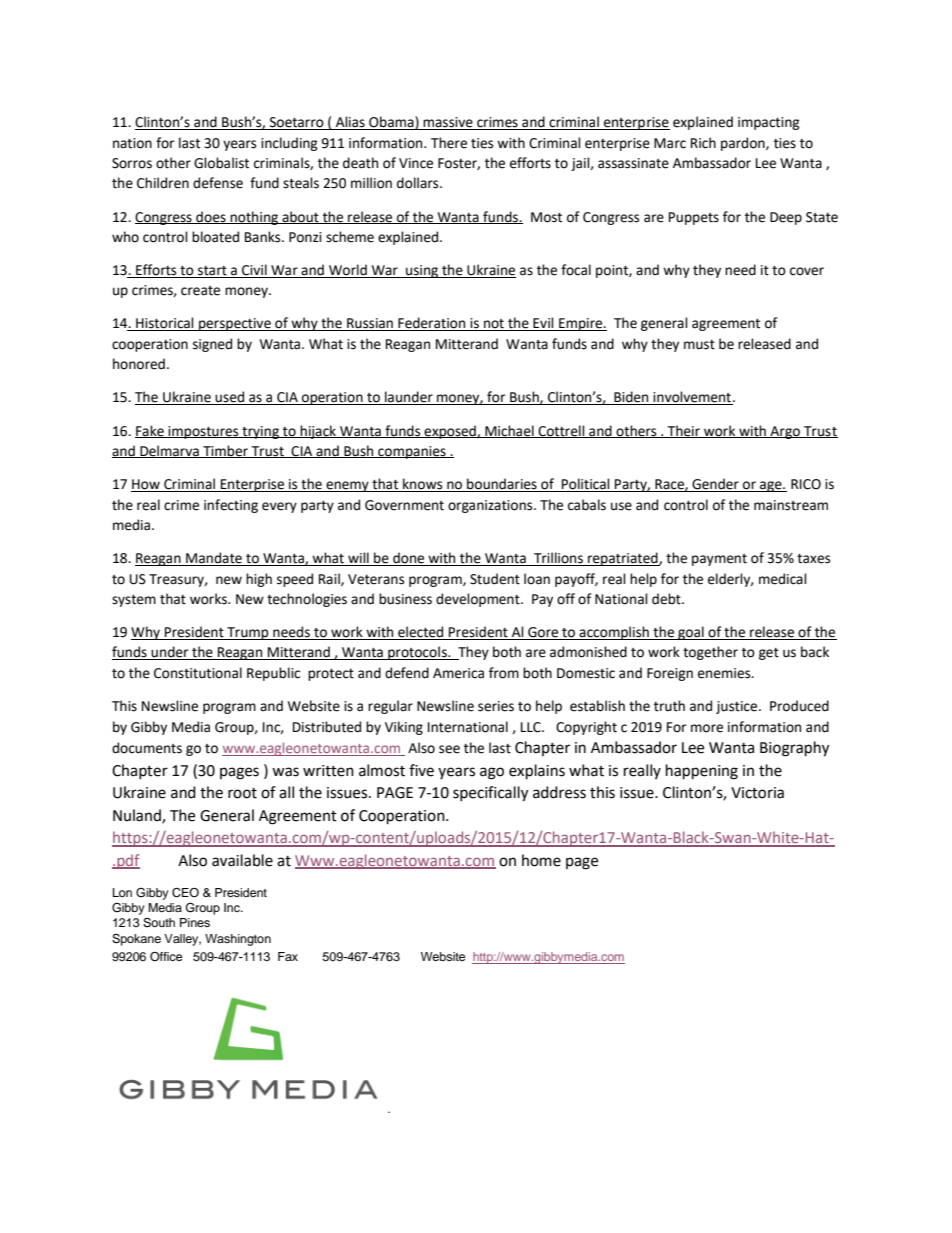 The height and width of the screenshot is (1233, 952). What do you see at coordinates (699, 345) in the screenshot?
I see `must` at bounding box center [699, 345].
